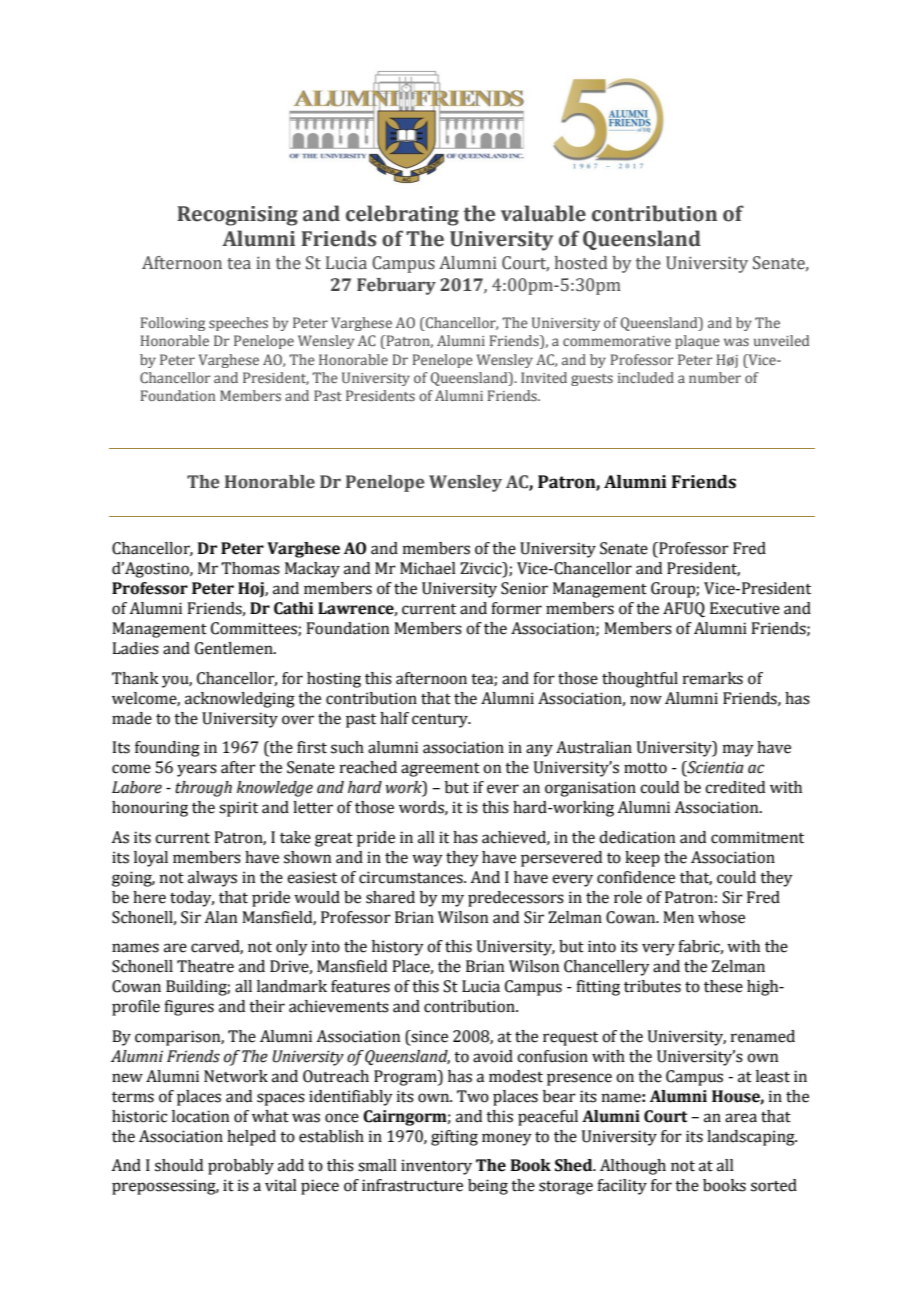 This page has width=924, height=1308. What do you see at coordinates (240, 700) in the page?
I see `acknowledging` at bounding box center [240, 700].
